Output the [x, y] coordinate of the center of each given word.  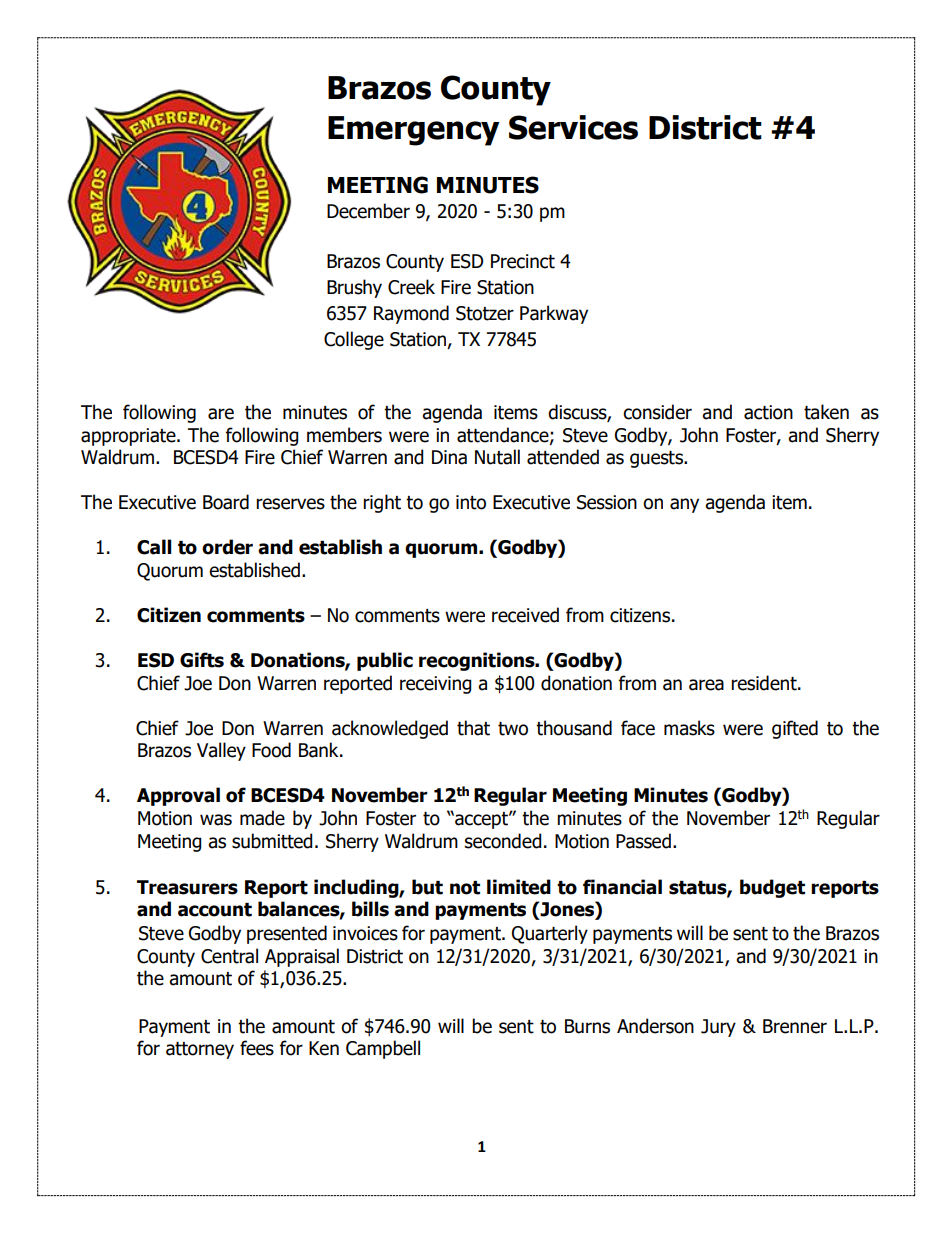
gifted [795, 729]
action [768, 412]
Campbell [383, 1049]
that [473, 728]
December [368, 211]
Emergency [414, 131]
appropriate [129, 437]
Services [573, 127]
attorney [200, 1050]
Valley [221, 751]
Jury [718, 1028]
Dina [449, 457]
